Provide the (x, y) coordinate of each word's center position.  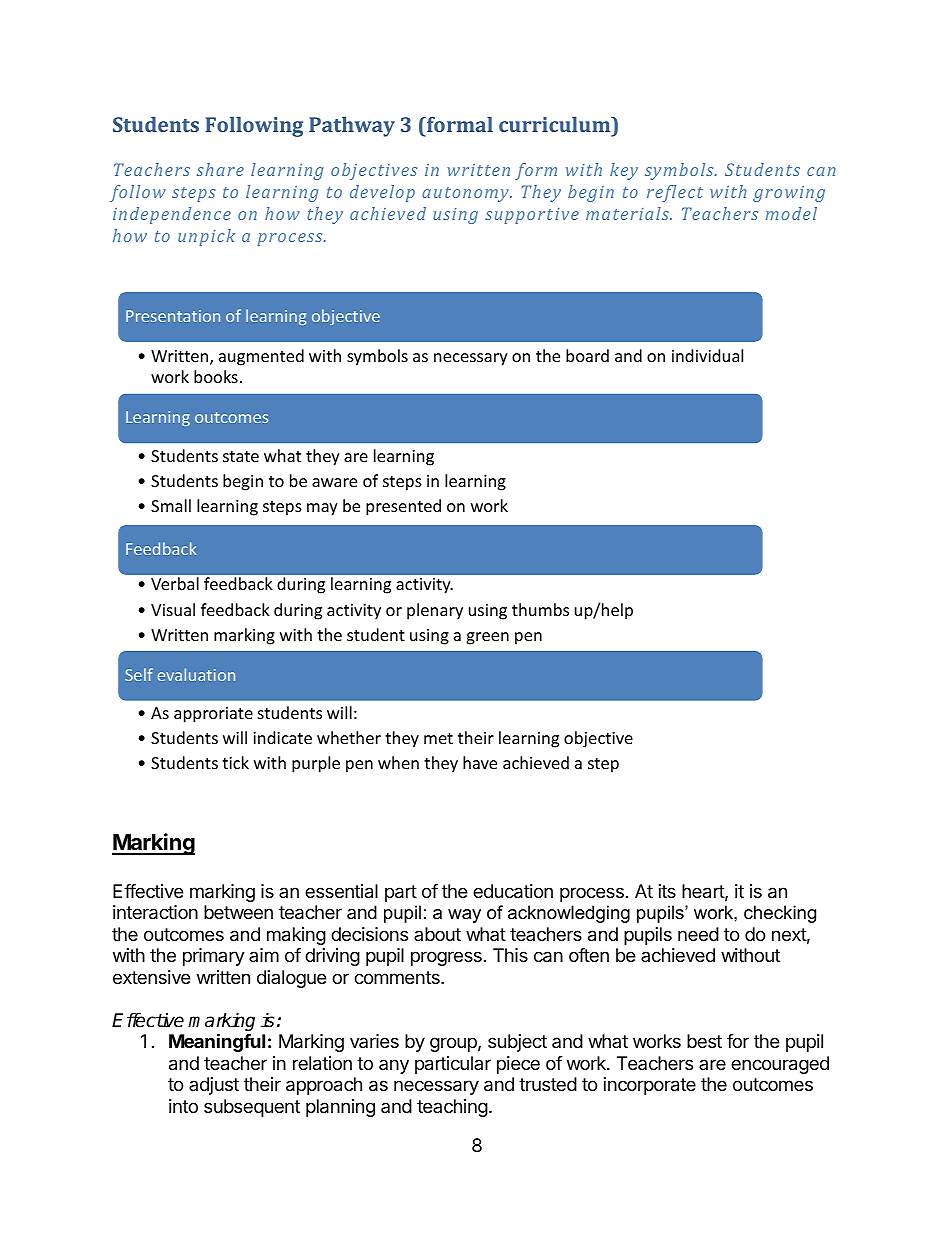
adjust (214, 1086)
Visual (173, 609)
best (704, 1041)
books (216, 376)
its (667, 891)
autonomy (466, 194)
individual (707, 355)
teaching (452, 1108)
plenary (435, 611)
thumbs (540, 609)
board (587, 355)
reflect (675, 193)
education (513, 891)
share (220, 169)
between (238, 912)
